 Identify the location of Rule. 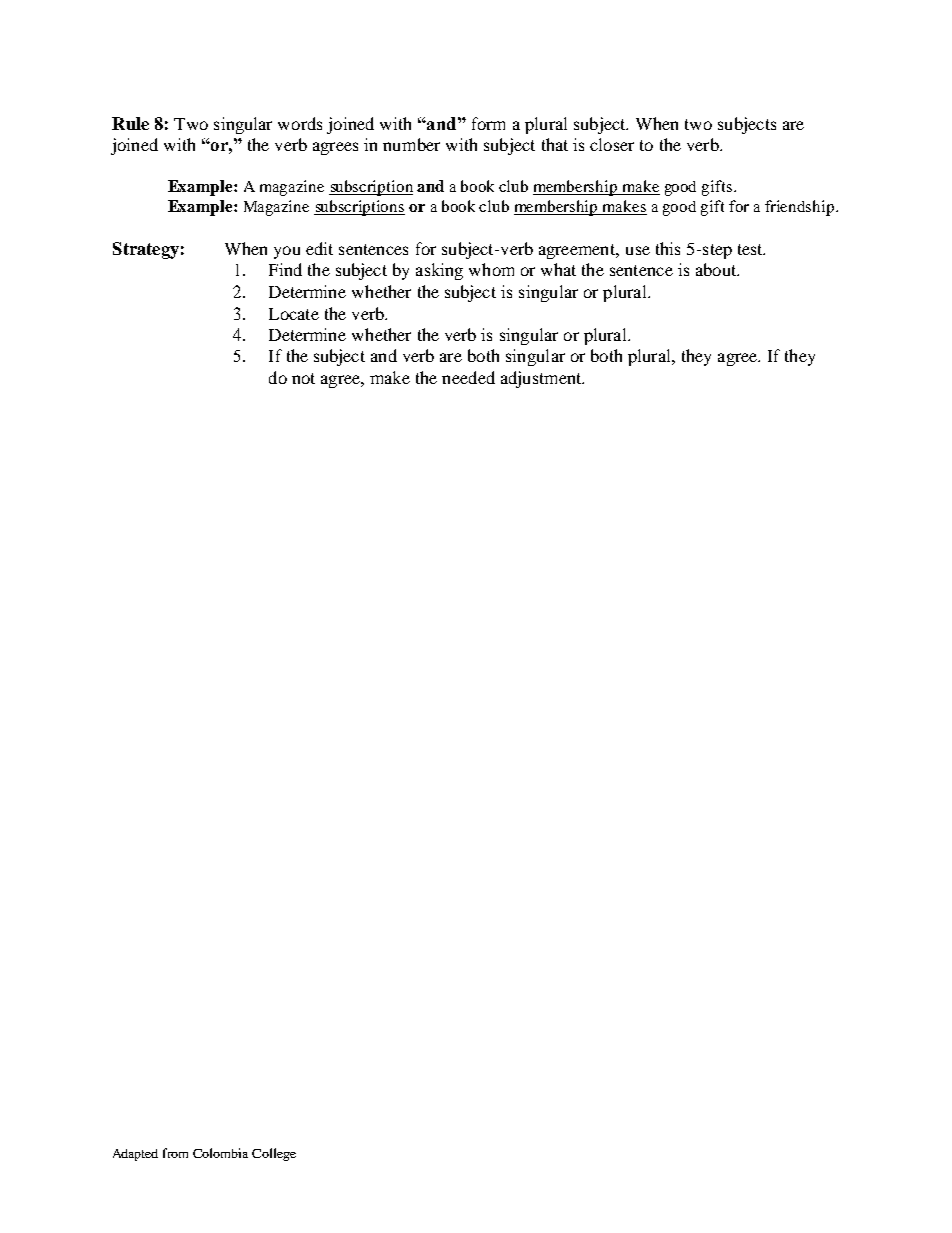
(130, 123).
